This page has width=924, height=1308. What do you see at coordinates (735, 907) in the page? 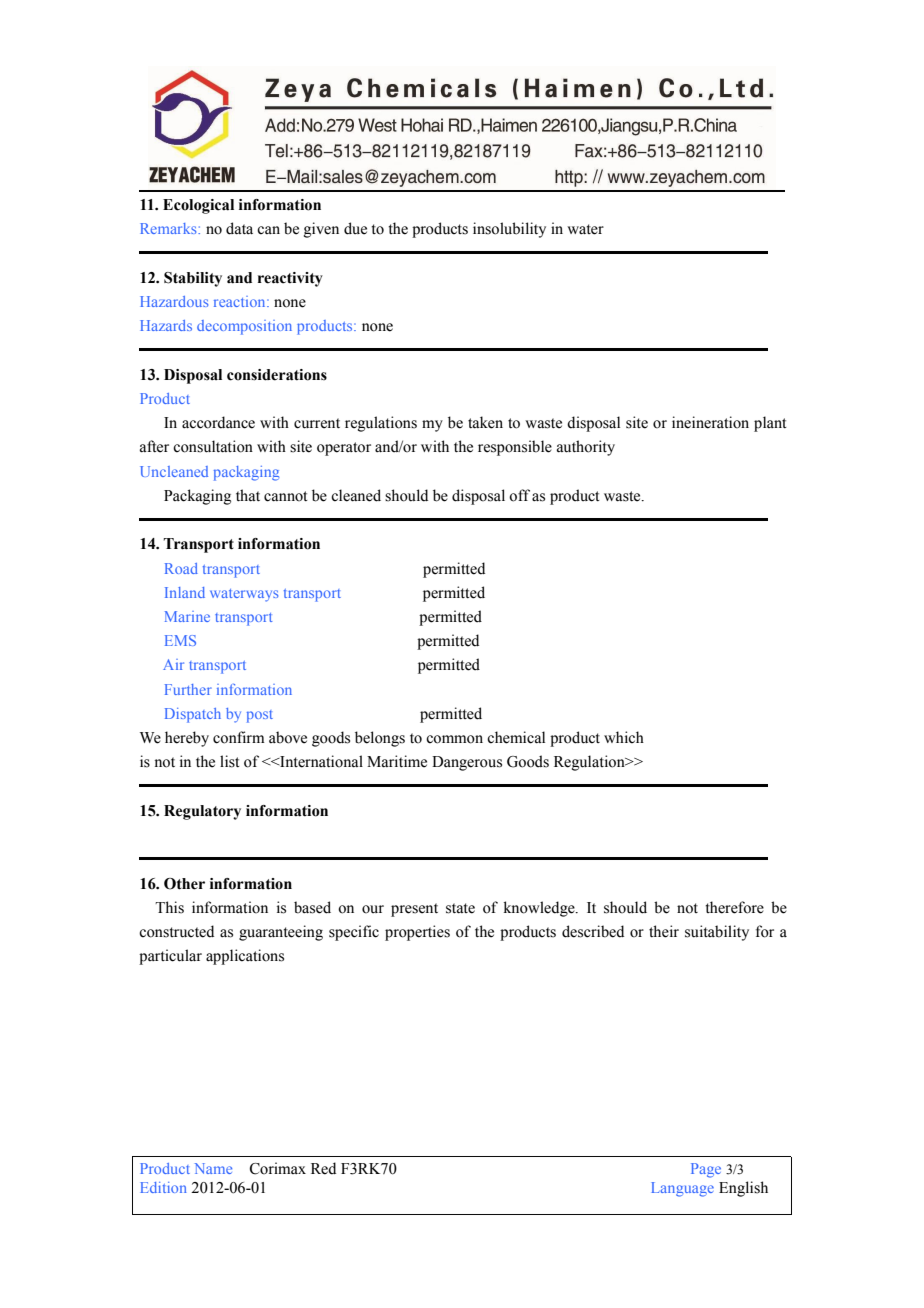
I see `therefore` at bounding box center [735, 907].
